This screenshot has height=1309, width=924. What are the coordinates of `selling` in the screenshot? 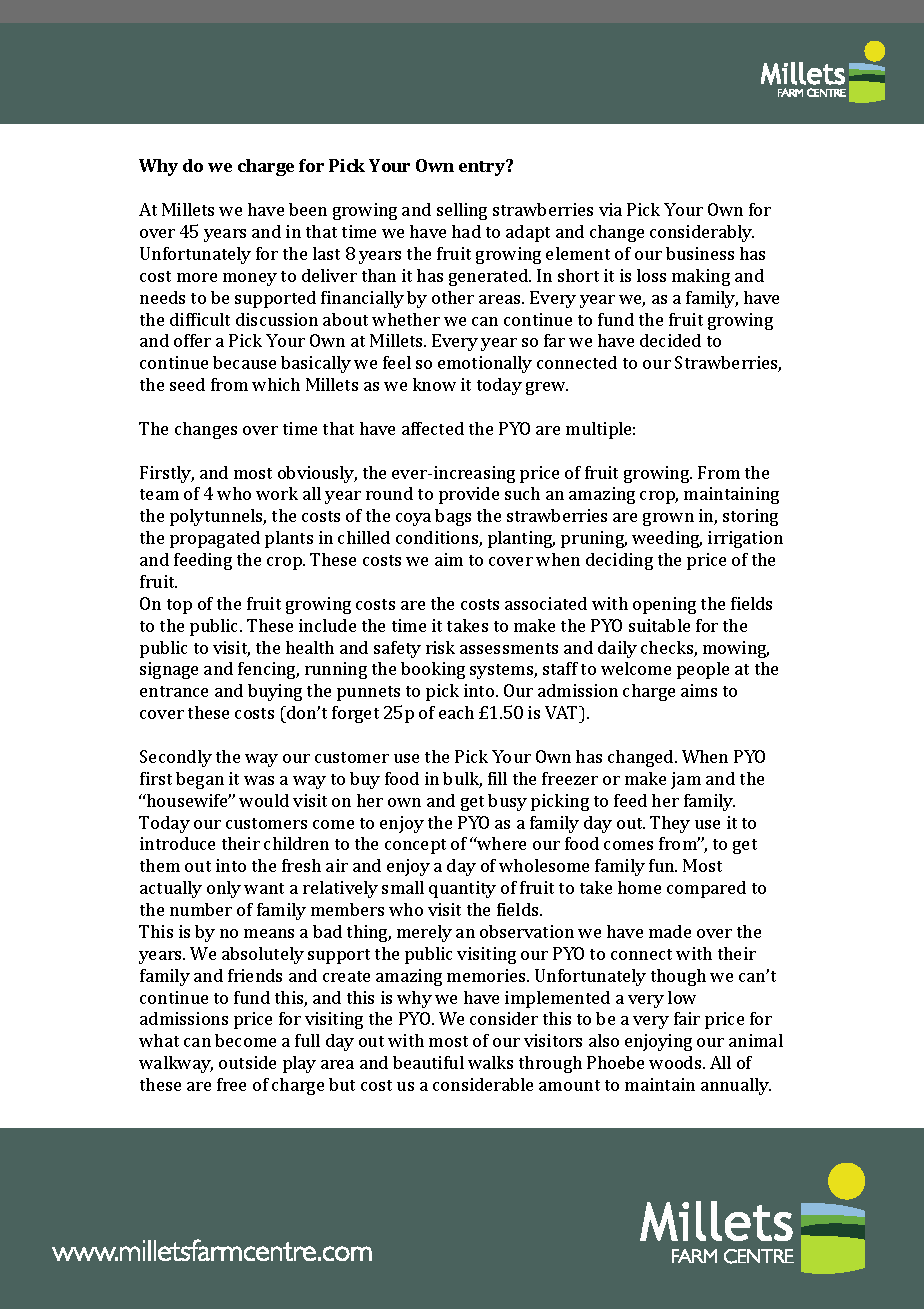 It's located at (462, 211).
